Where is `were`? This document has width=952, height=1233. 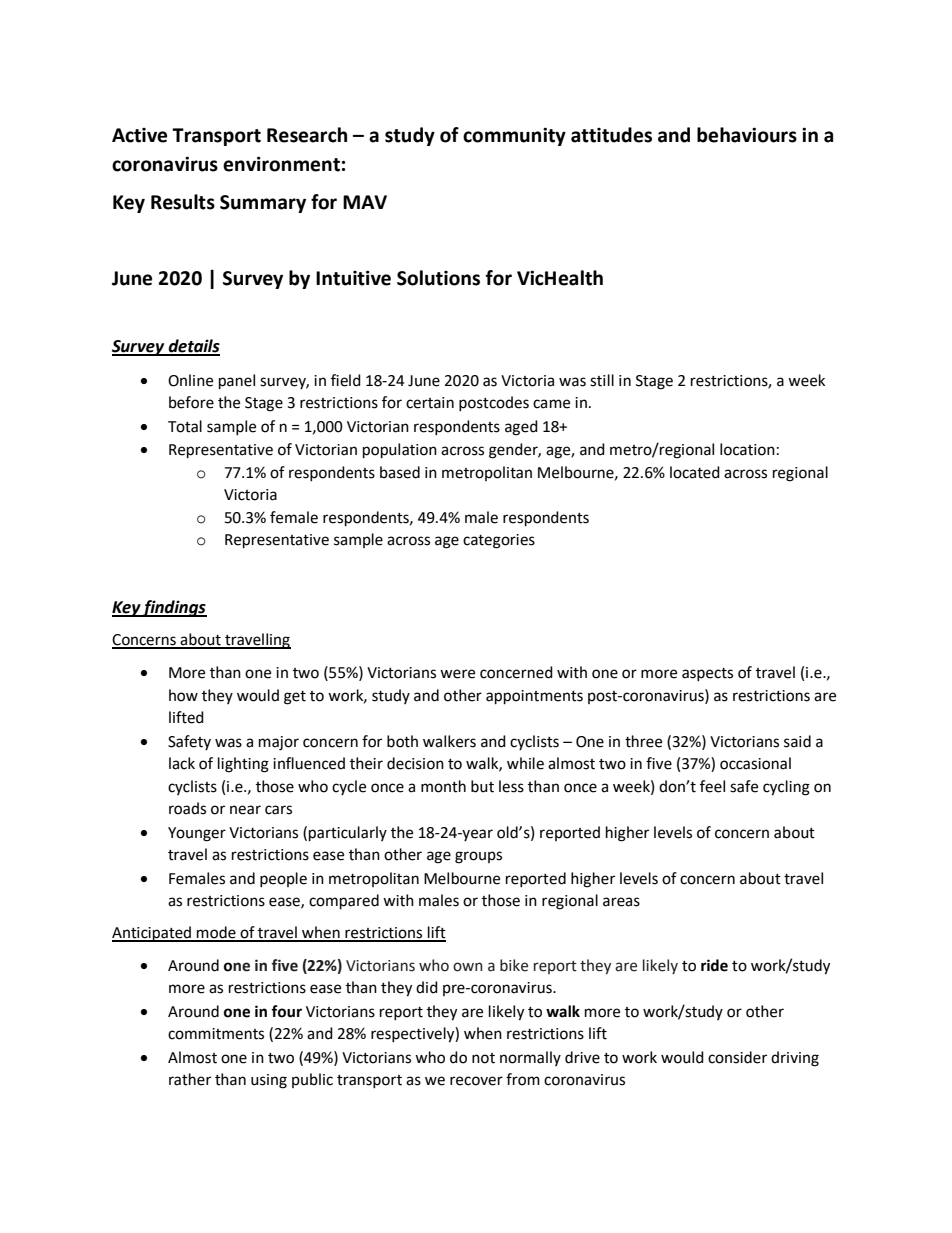
were is located at coordinates (457, 674).
